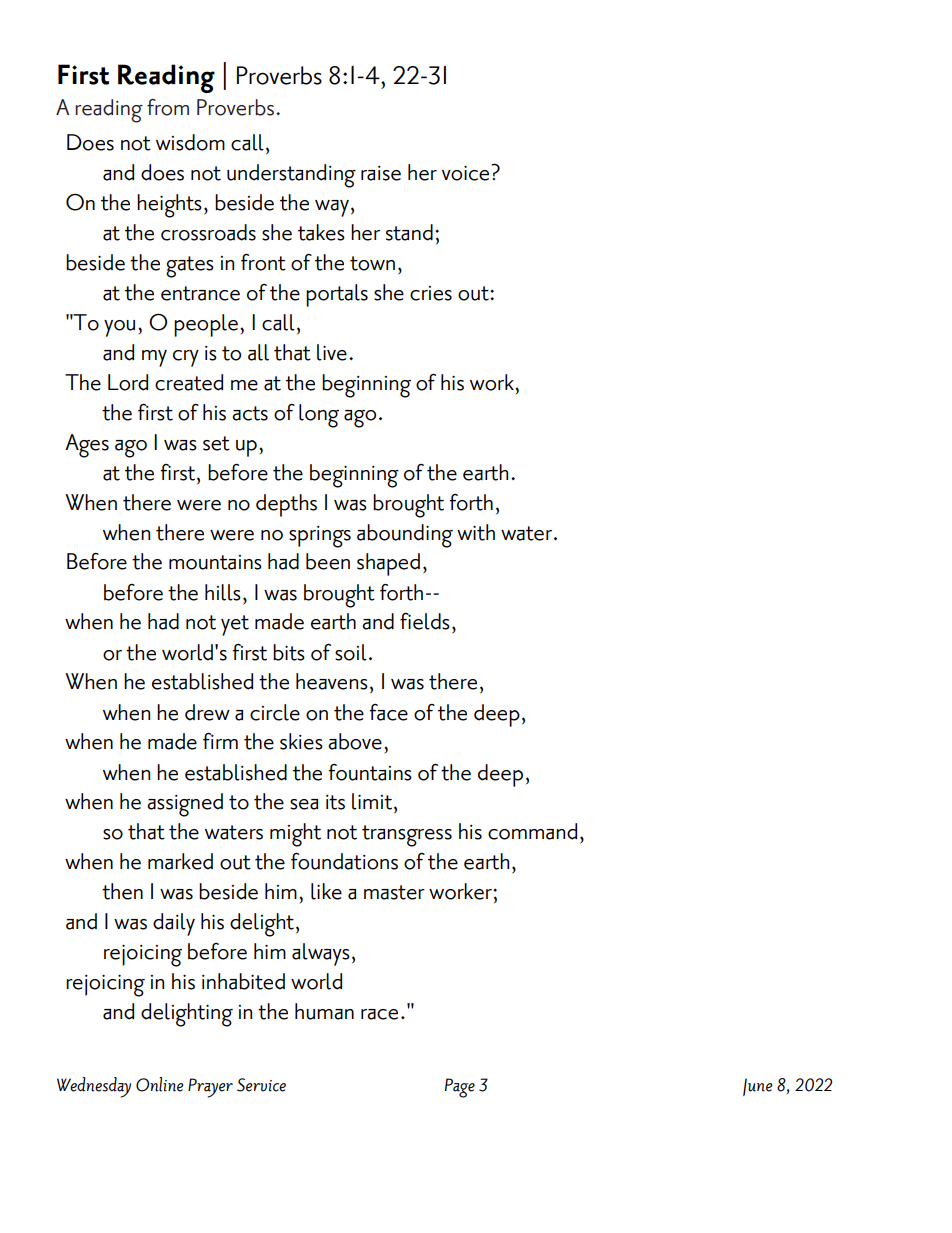 This image has height=1233, width=952. What do you see at coordinates (407, 836) in the image?
I see `transgress` at bounding box center [407, 836].
